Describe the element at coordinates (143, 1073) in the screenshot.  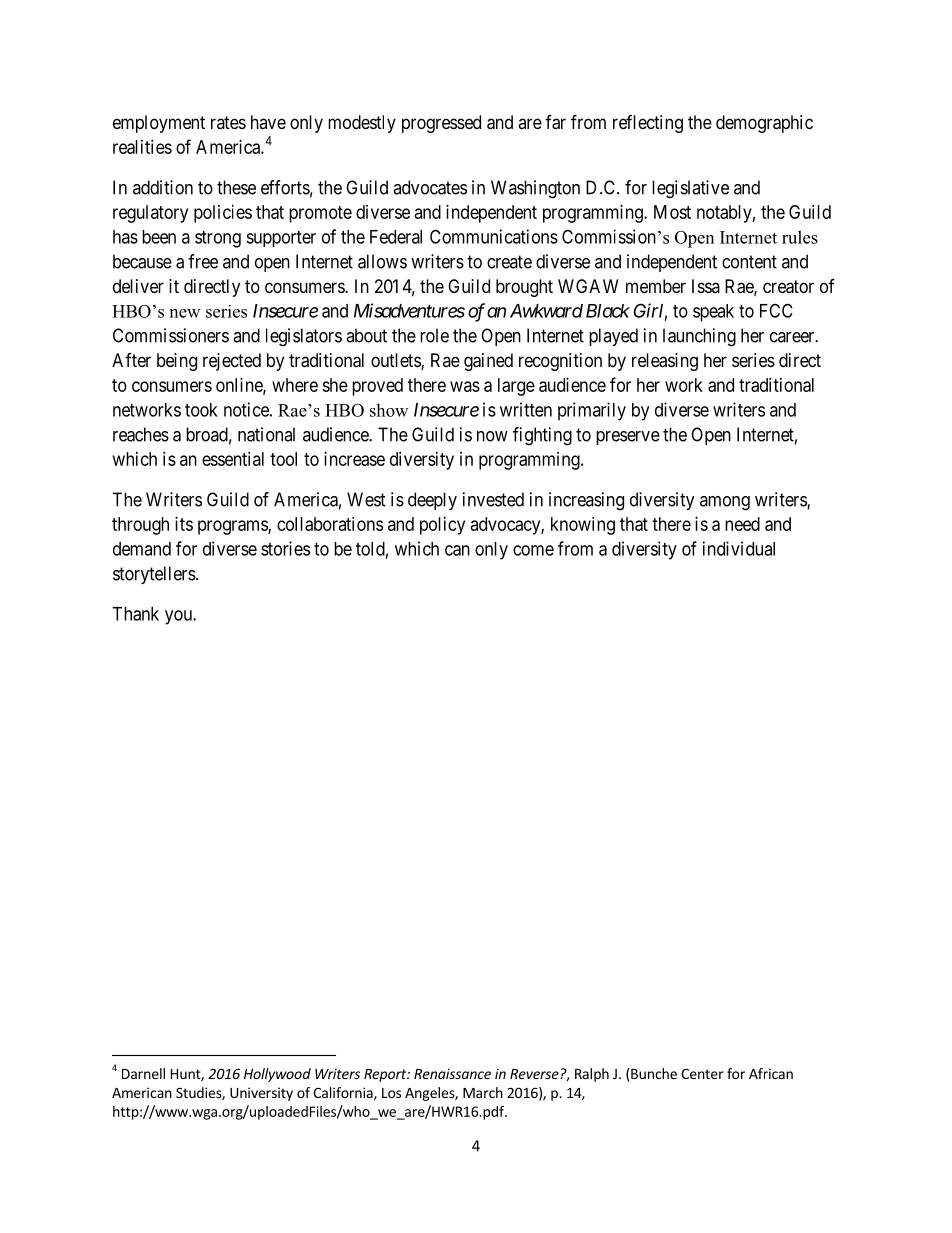
I see `Darnell` at that location.
